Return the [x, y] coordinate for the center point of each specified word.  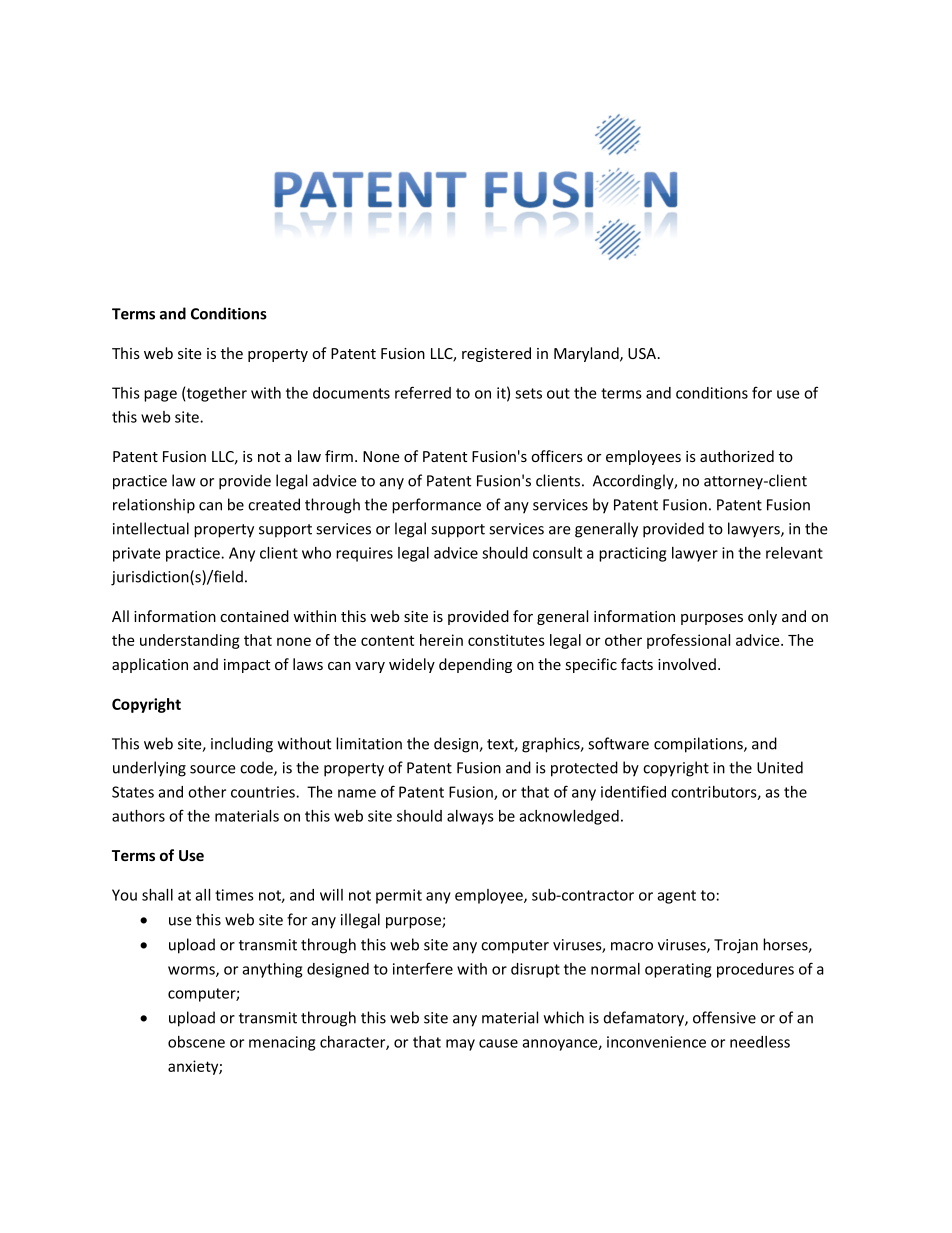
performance [436, 506]
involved [687, 664]
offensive [724, 1017]
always [470, 817]
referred [423, 392]
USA [643, 353]
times [234, 895]
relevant [794, 553]
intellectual [151, 528]
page [160, 396]
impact [247, 666]
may [460, 1045]
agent [676, 897]
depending [475, 665]
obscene [196, 1042]
